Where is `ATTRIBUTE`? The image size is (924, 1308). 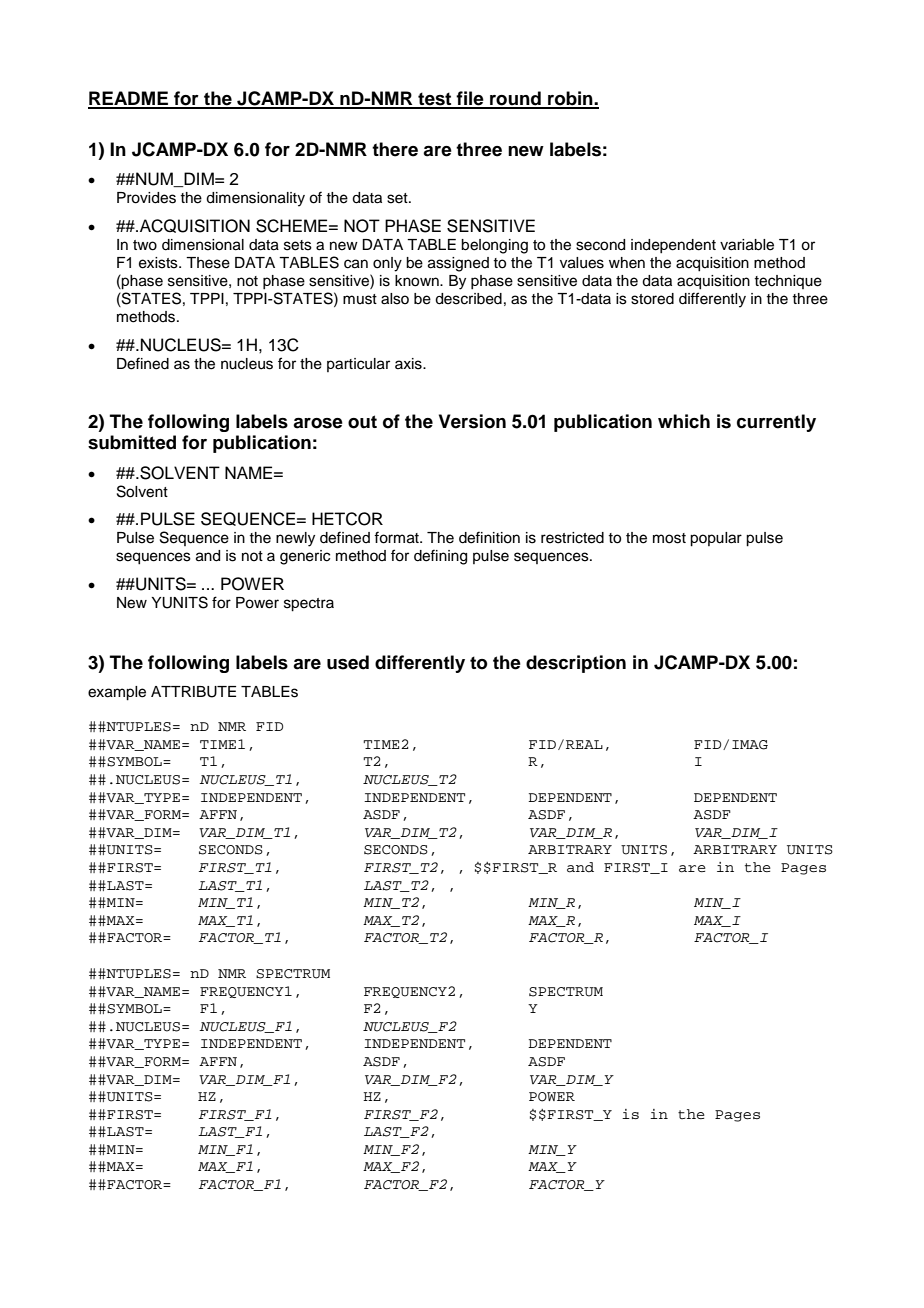 ATTRIBUTE is located at coordinates (193, 692).
